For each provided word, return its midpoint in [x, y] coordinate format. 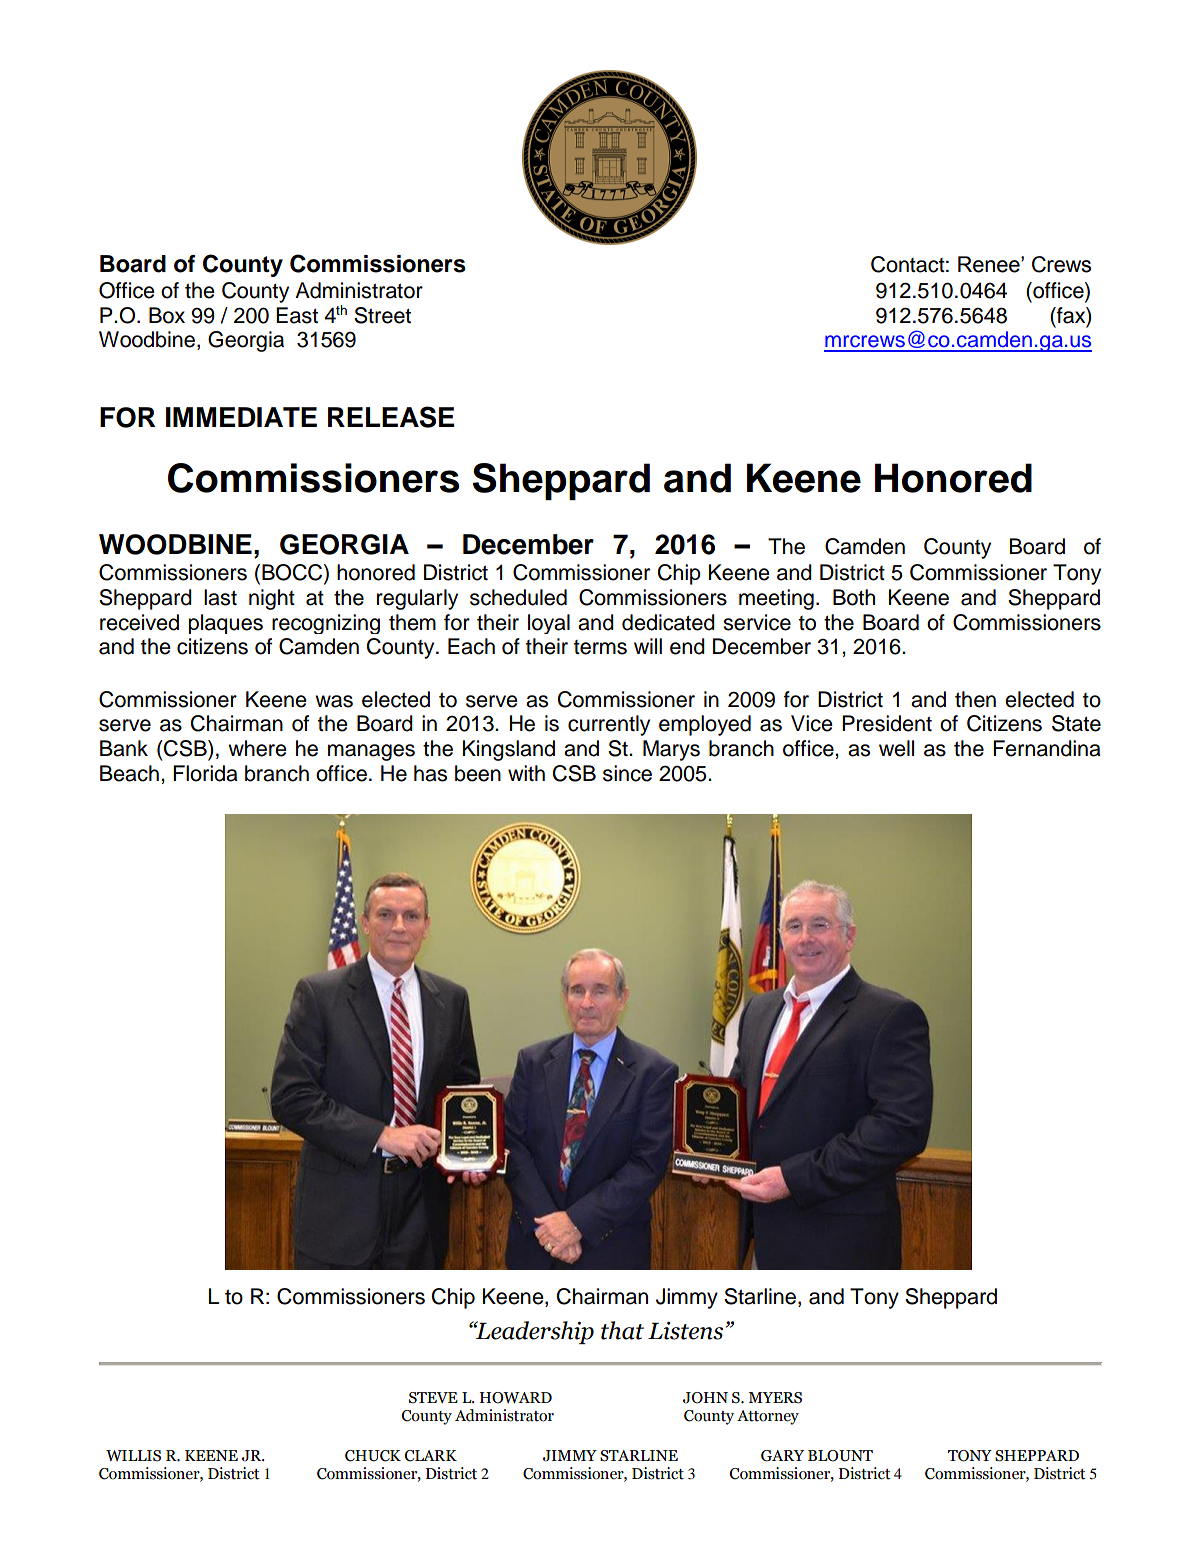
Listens [685, 1330]
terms [600, 647]
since [627, 773]
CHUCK [373, 1456]
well [896, 748]
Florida [205, 773]
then [975, 699]
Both [854, 597]
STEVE [433, 1398]
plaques [225, 624]
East [297, 315]
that [622, 1330]
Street [382, 315]
